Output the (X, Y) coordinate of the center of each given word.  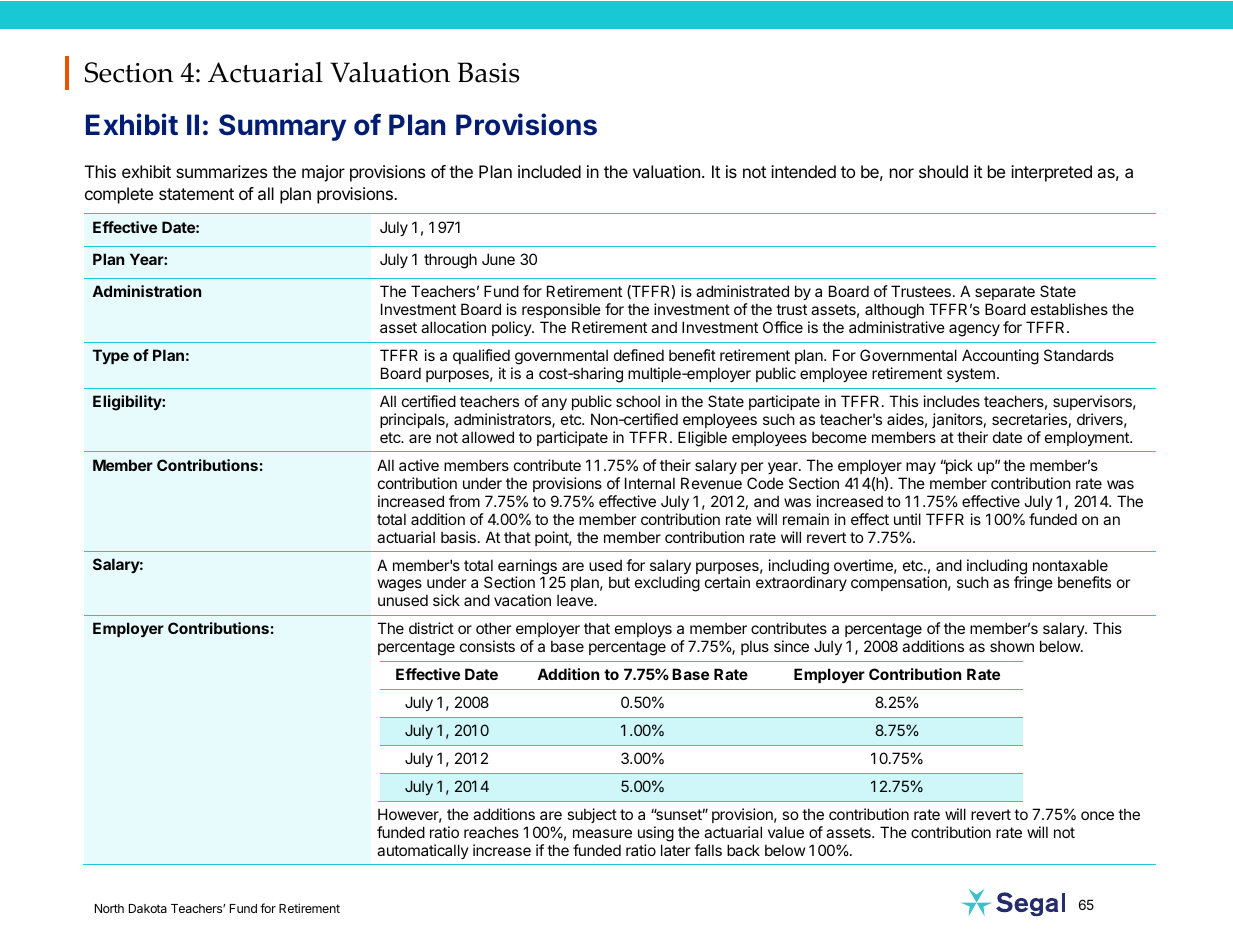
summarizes (221, 171)
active (419, 465)
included (549, 171)
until (907, 519)
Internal (650, 483)
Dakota (148, 908)
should (943, 171)
